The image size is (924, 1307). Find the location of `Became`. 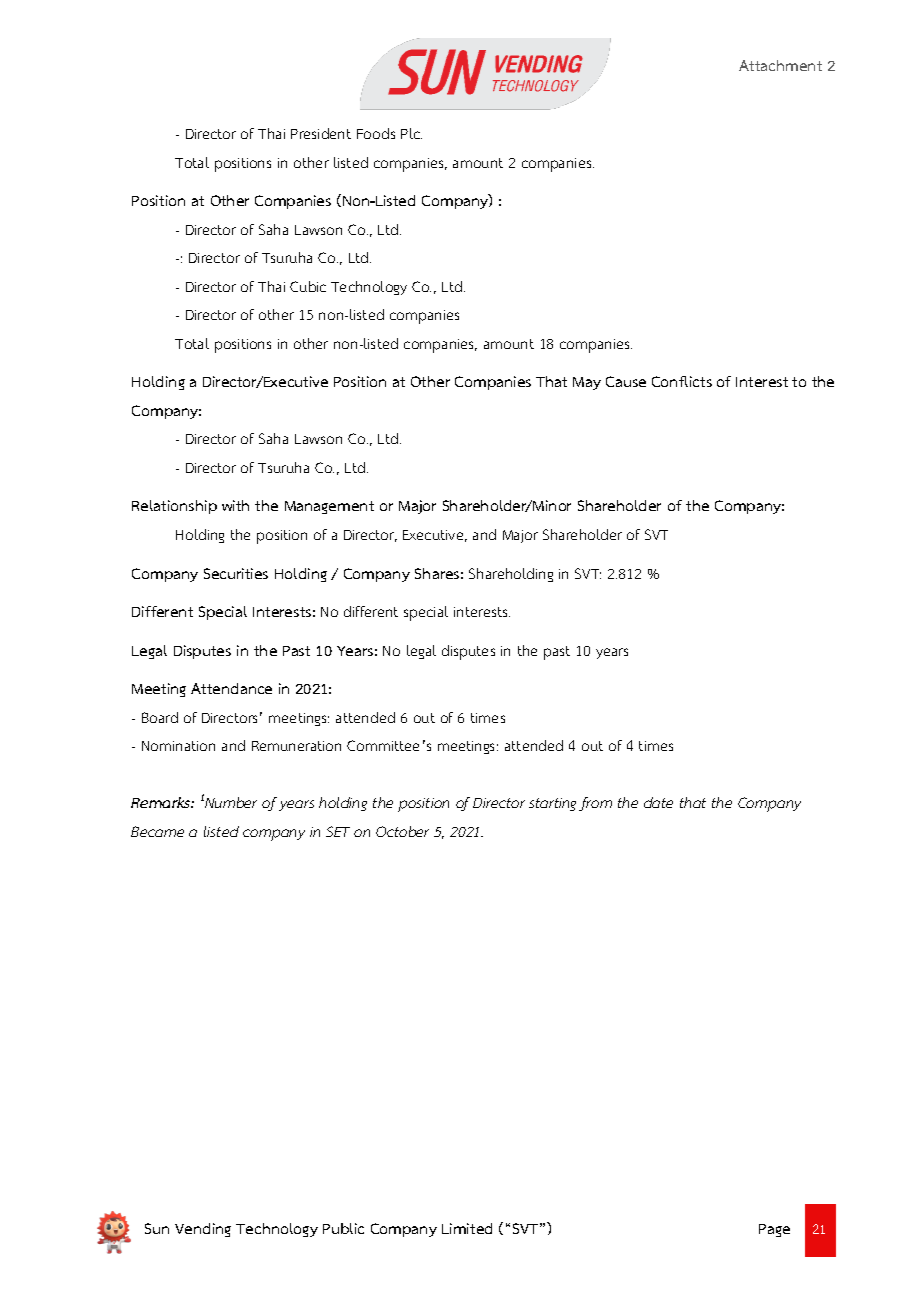

Became is located at coordinates (157, 831).
